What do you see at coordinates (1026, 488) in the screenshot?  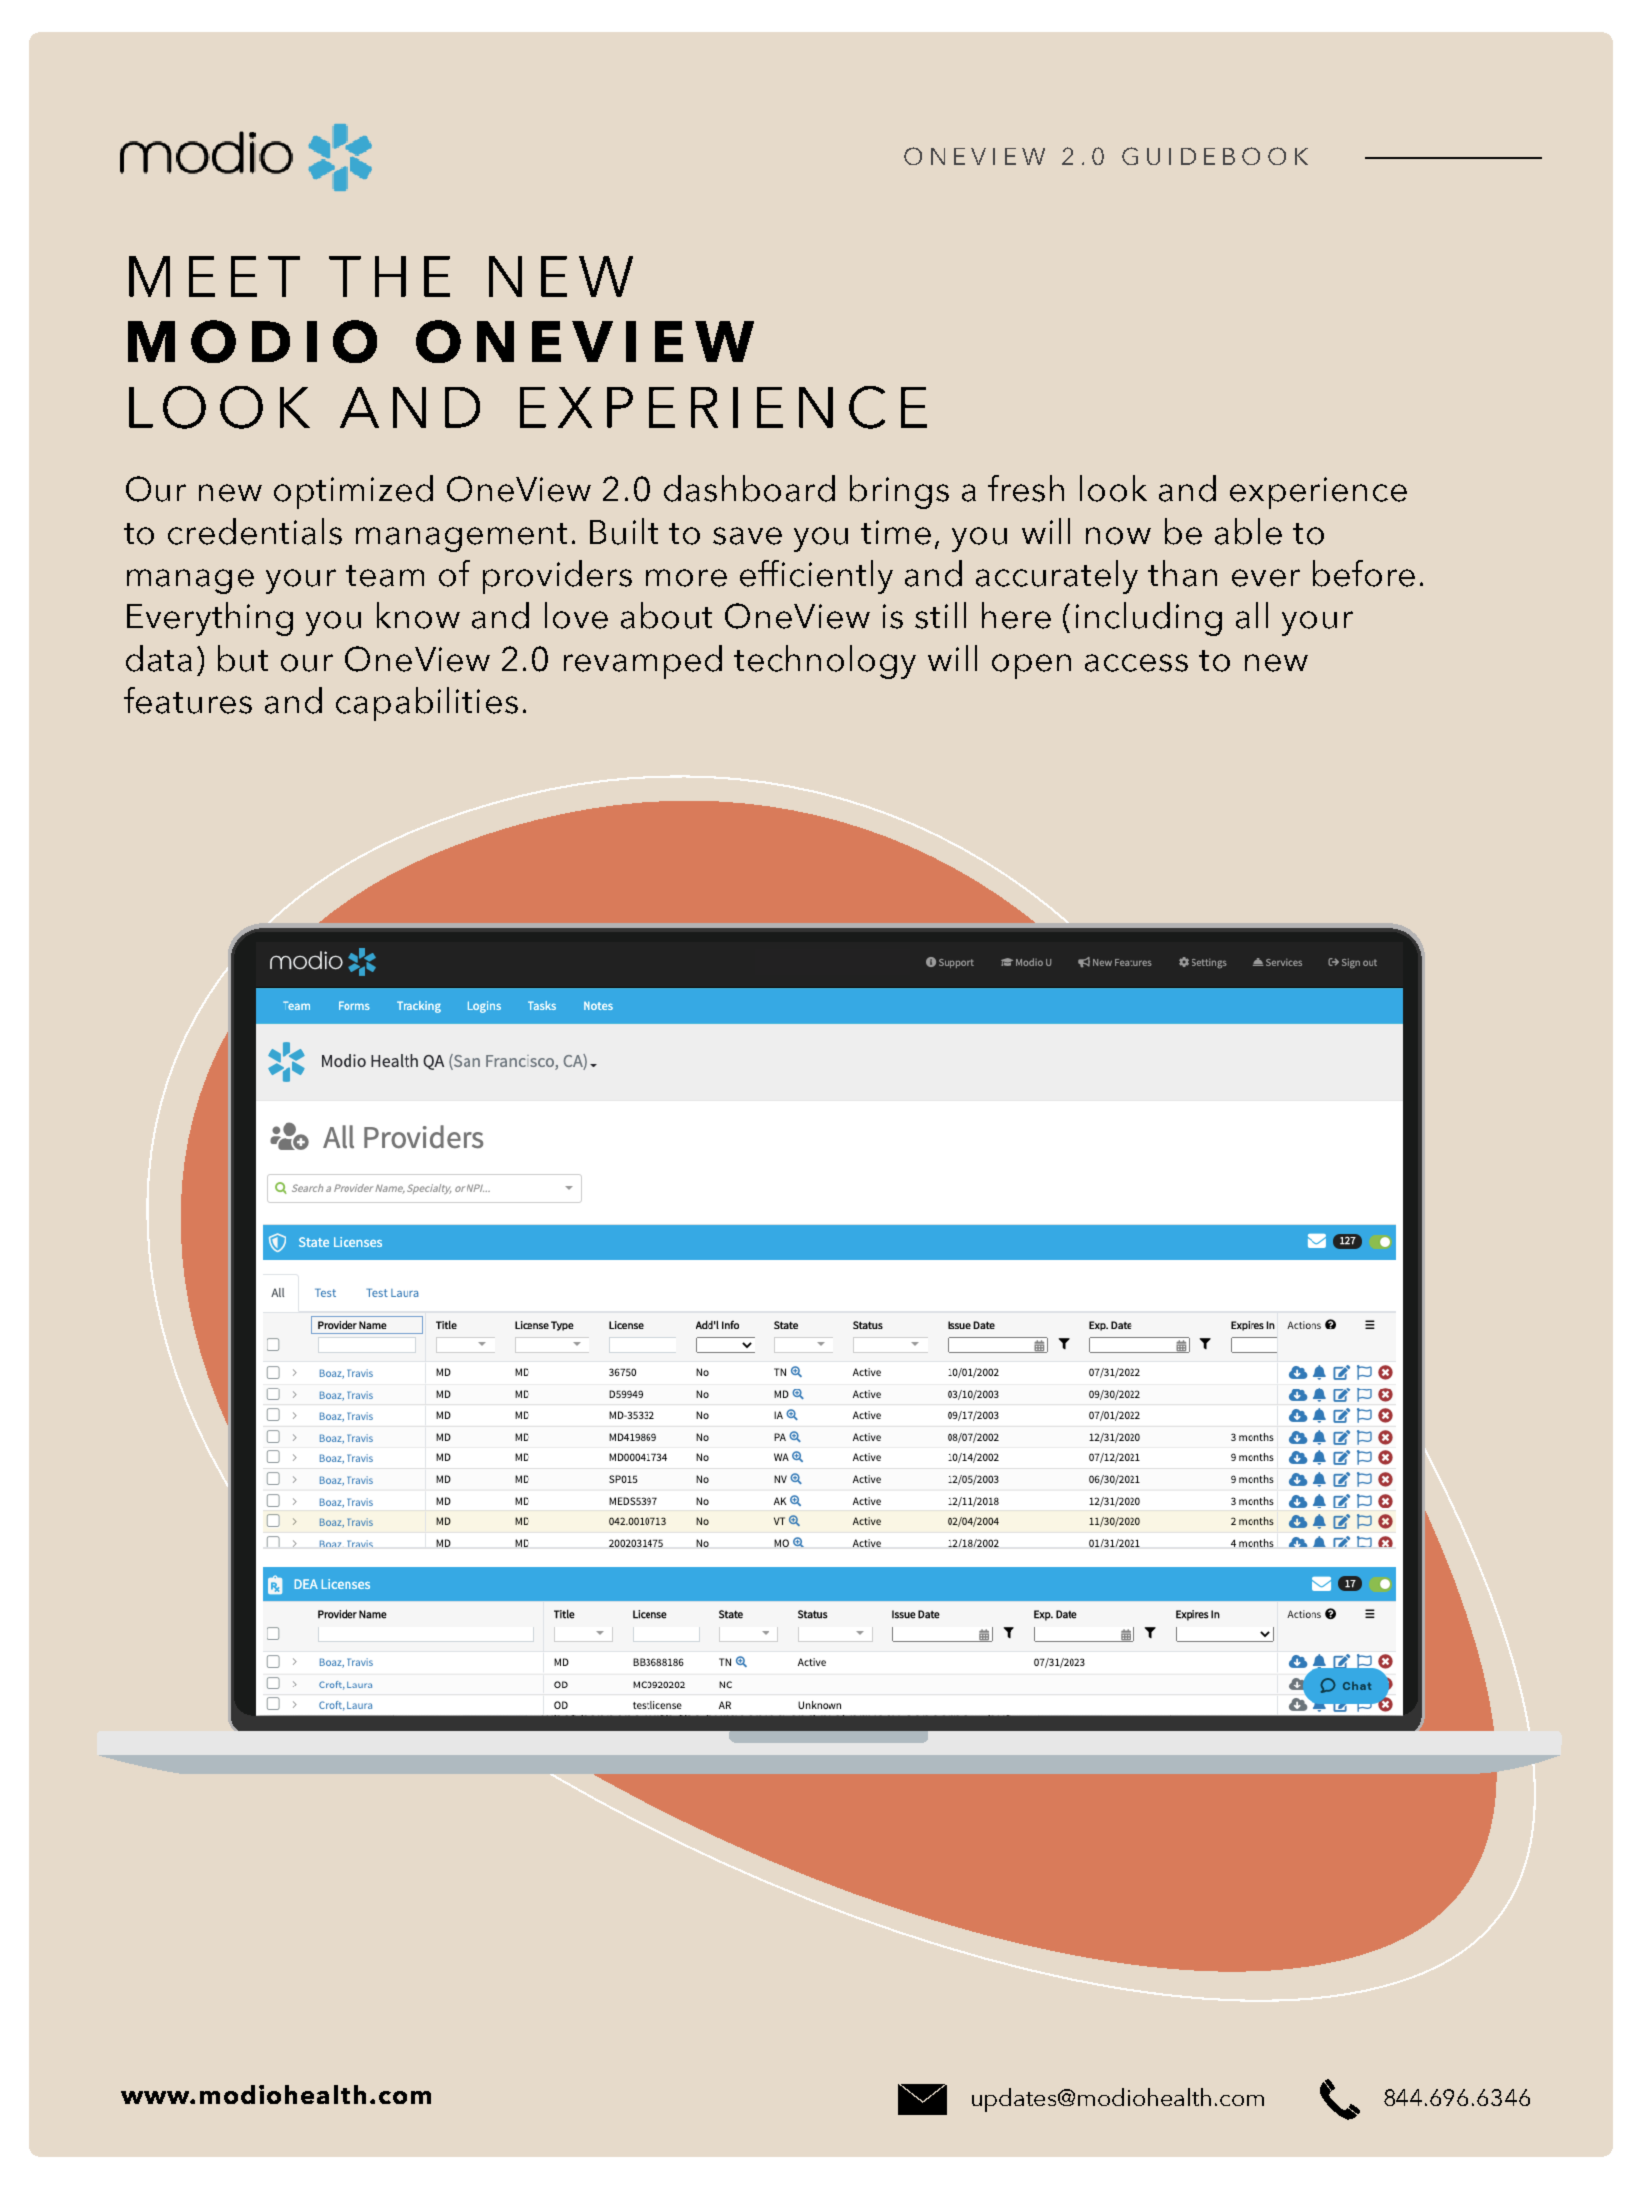 I see `fresh` at bounding box center [1026, 488].
